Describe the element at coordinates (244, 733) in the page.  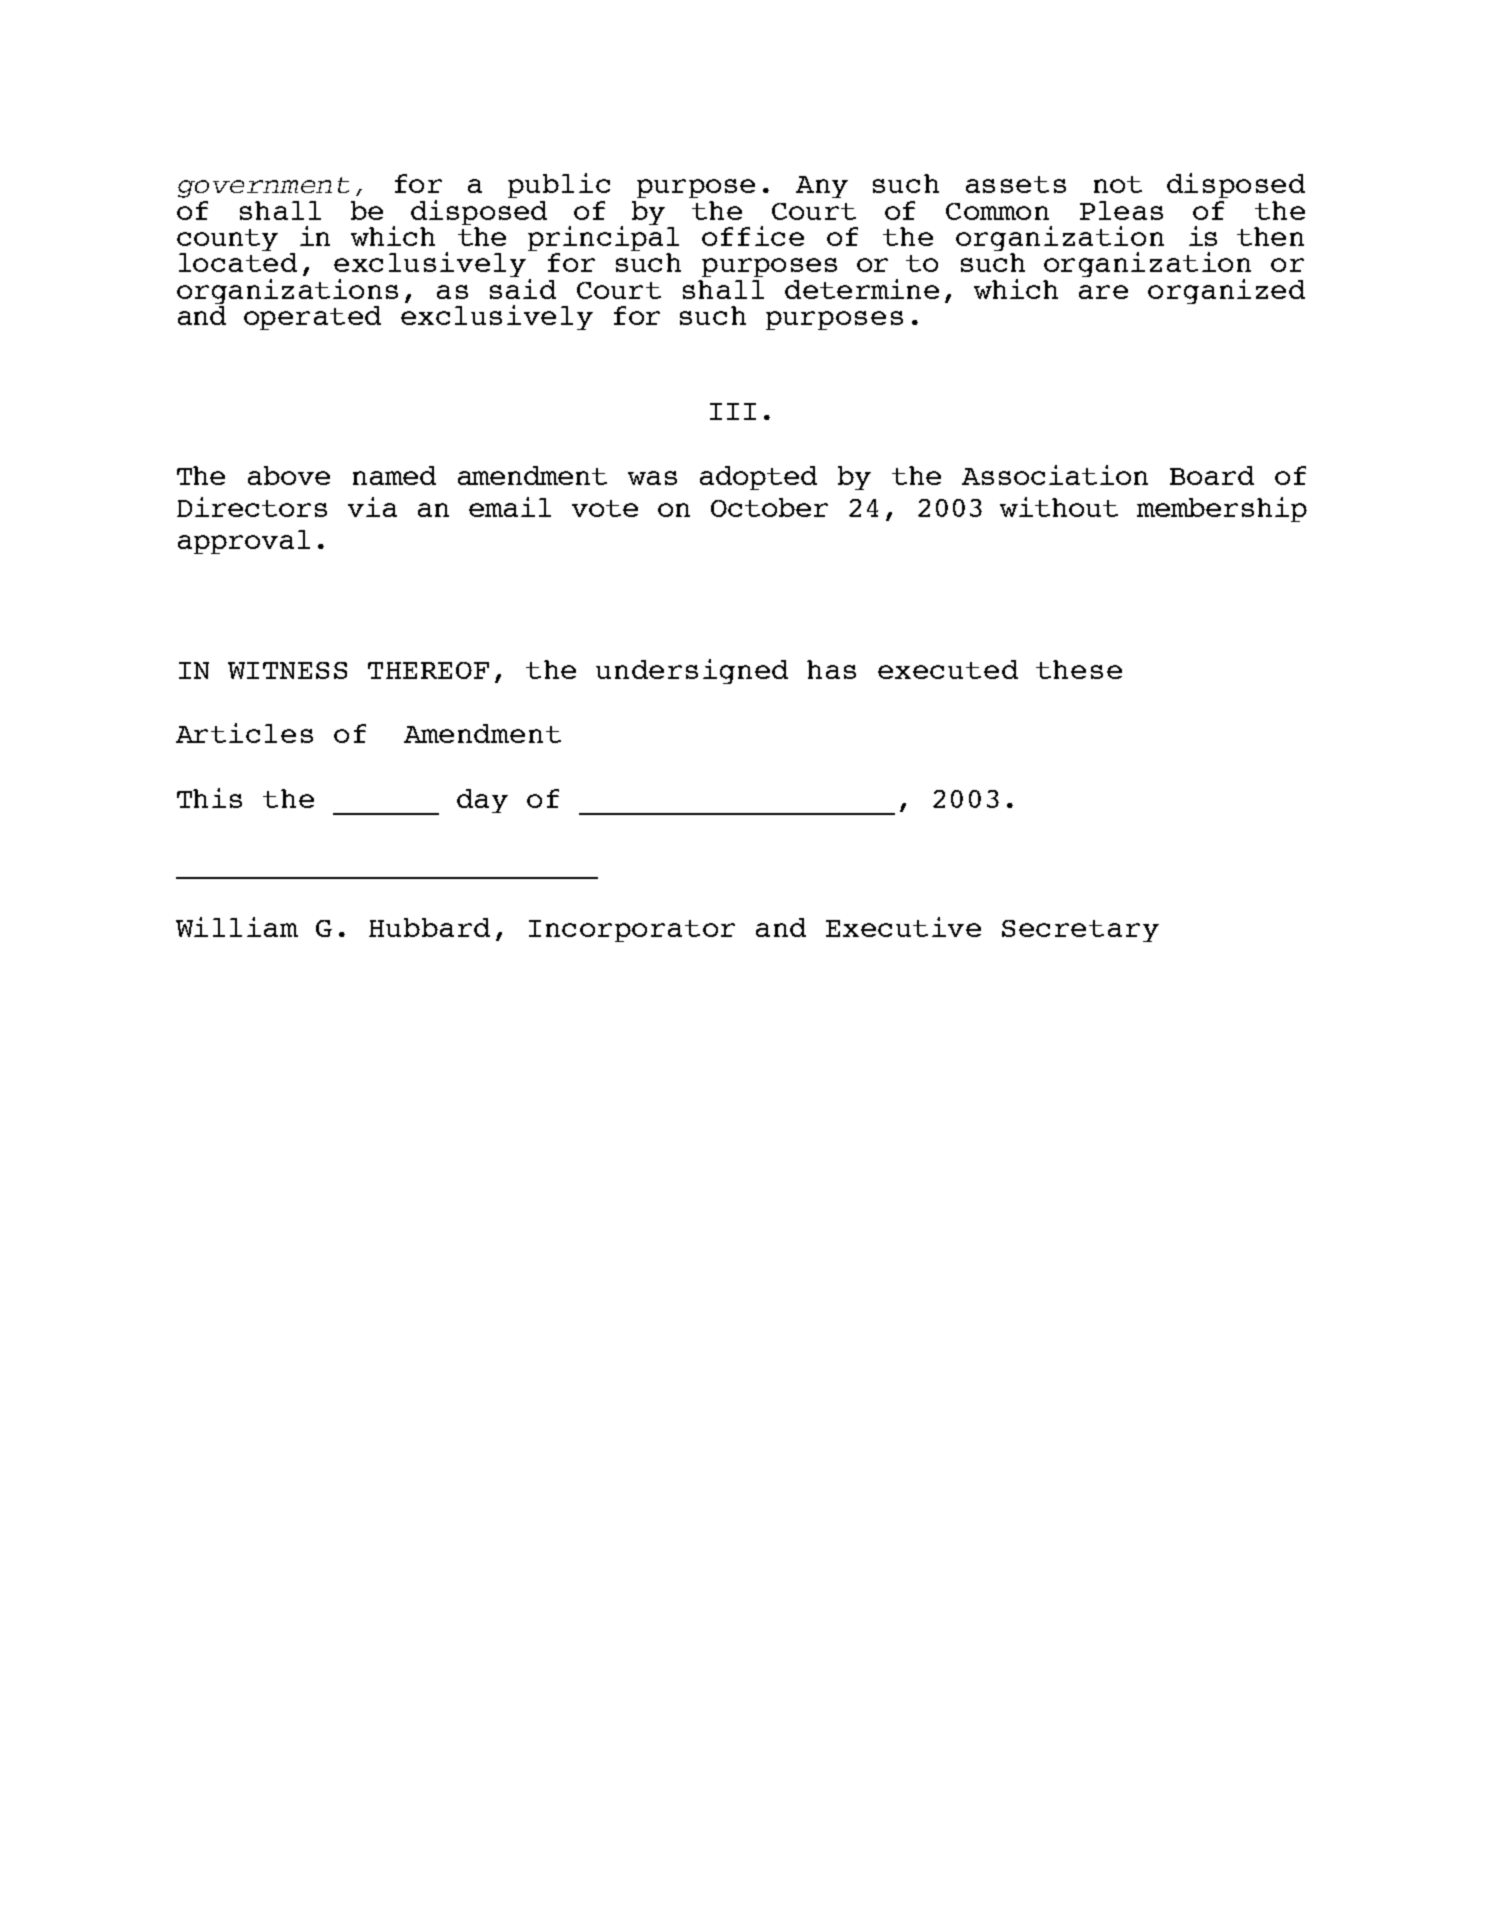
I see `Articles` at that location.
